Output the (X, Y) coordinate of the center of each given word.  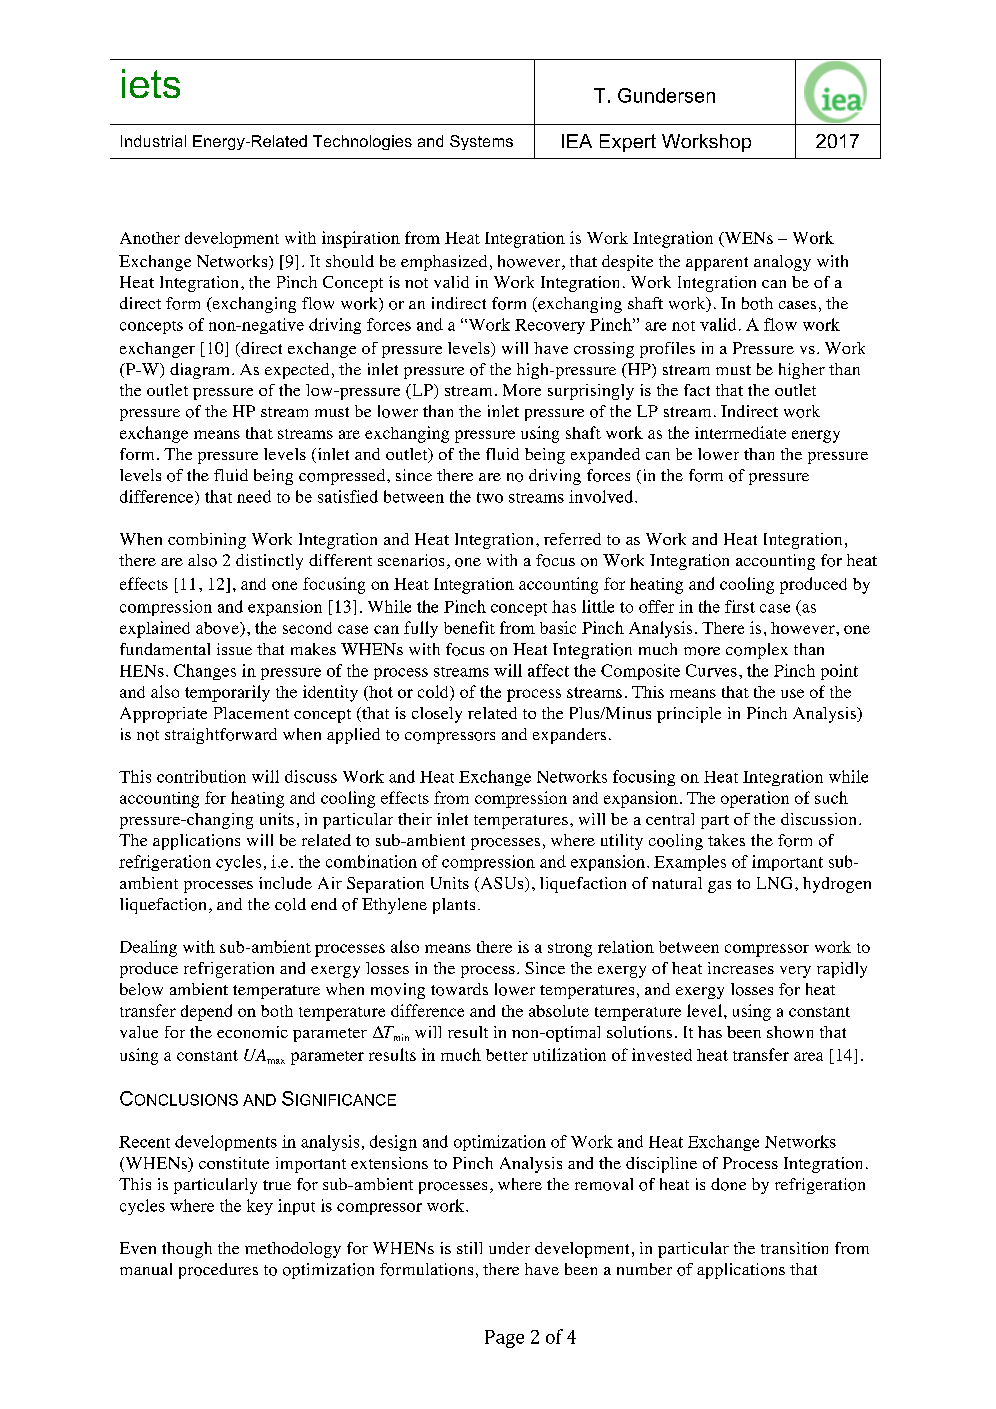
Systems (481, 142)
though (187, 1250)
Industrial (153, 141)
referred (572, 539)
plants (454, 906)
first (740, 606)
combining (207, 541)
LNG (774, 883)
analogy (782, 263)
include (285, 883)
